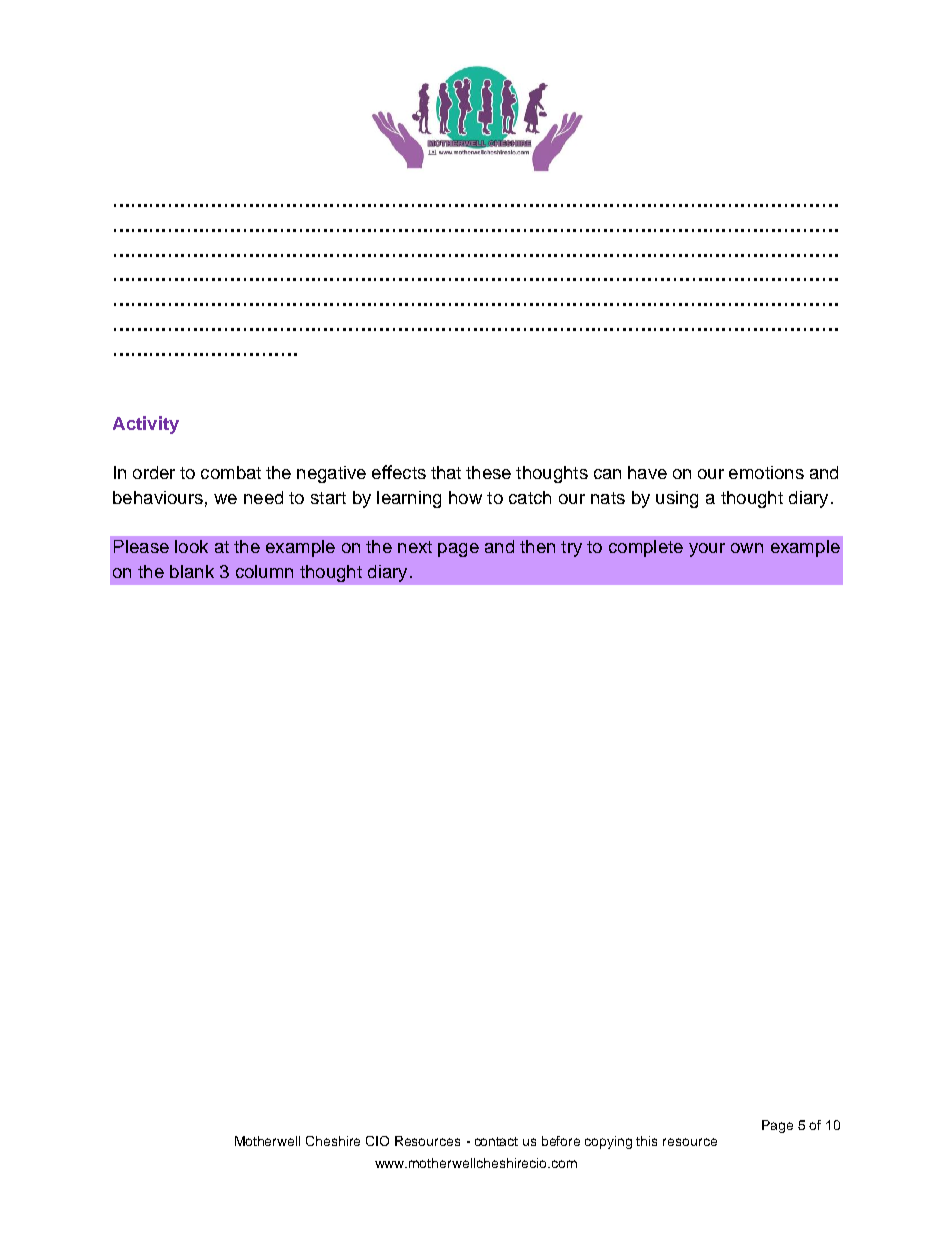 This screenshot has width=952, height=1233. I want to click on blank, so click(192, 571).
